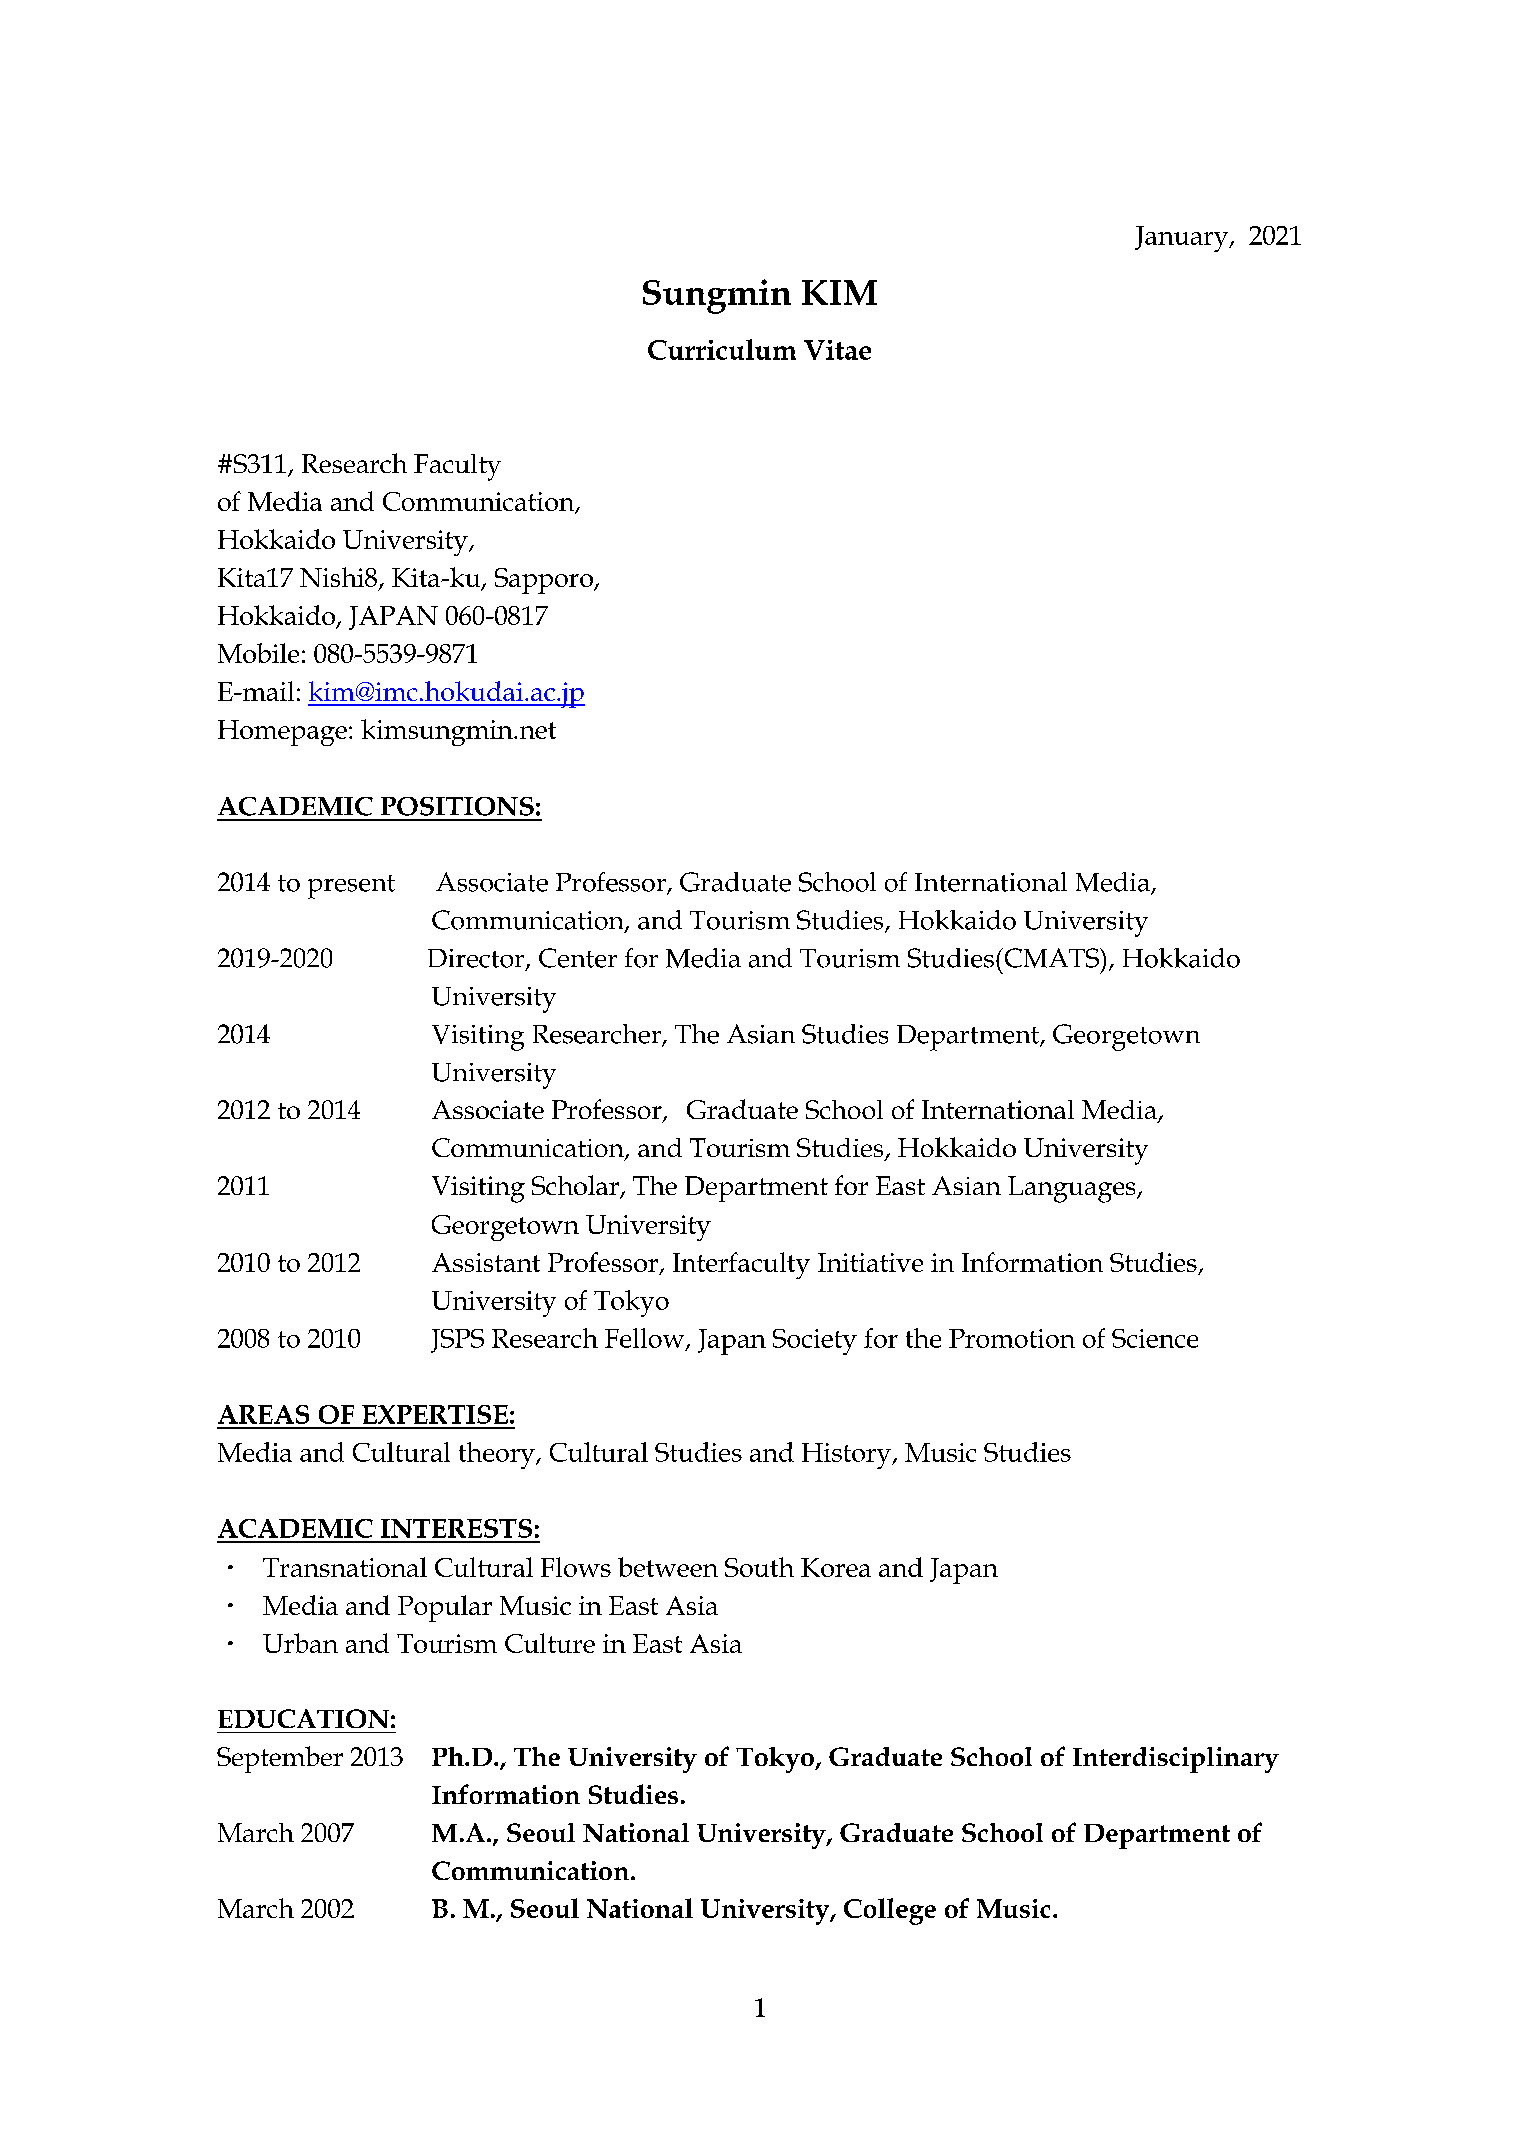 This image has width=1519, height=2149. What do you see at coordinates (1012, 1338) in the image?
I see `Promotion` at bounding box center [1012, 1338].
